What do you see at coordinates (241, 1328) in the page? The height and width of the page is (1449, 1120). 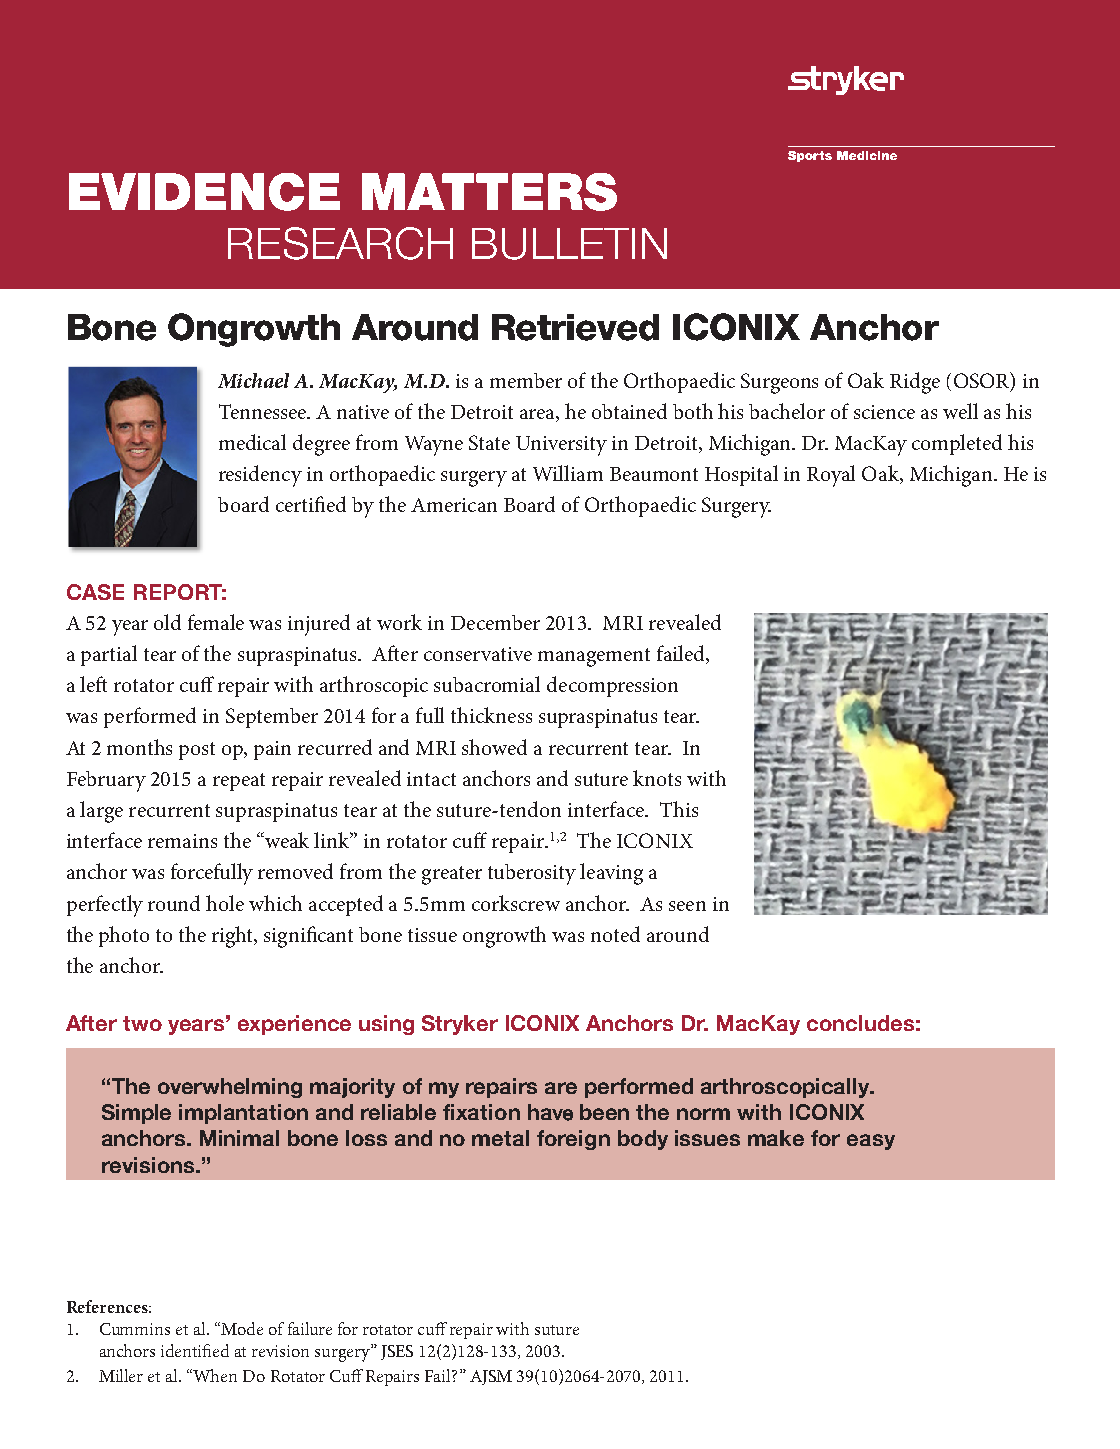 I see `Mode` at bounding box center [241, 1328].
